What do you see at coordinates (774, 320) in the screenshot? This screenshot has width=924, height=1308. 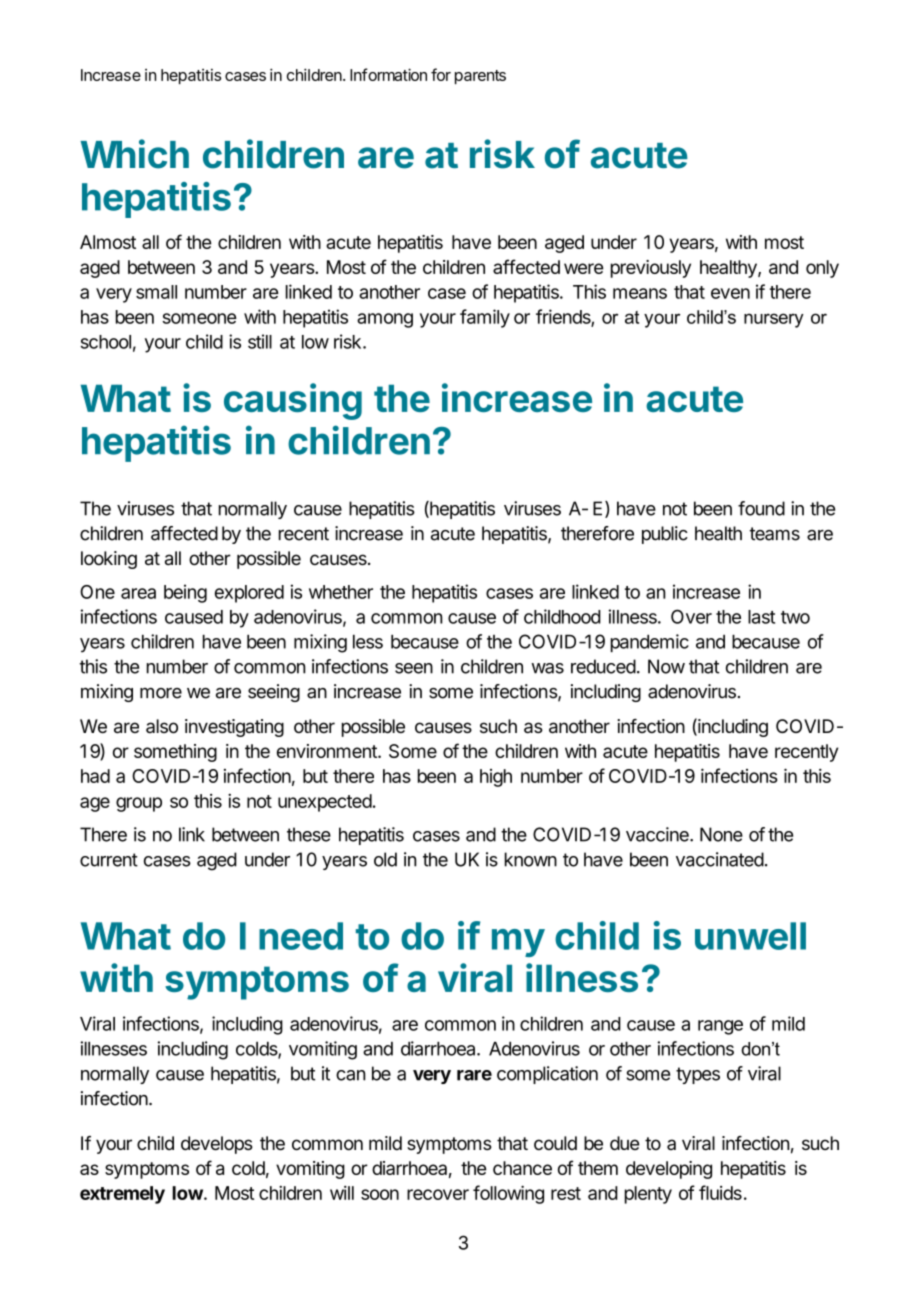 I see `nursery` at bounding box center [774, 320].
